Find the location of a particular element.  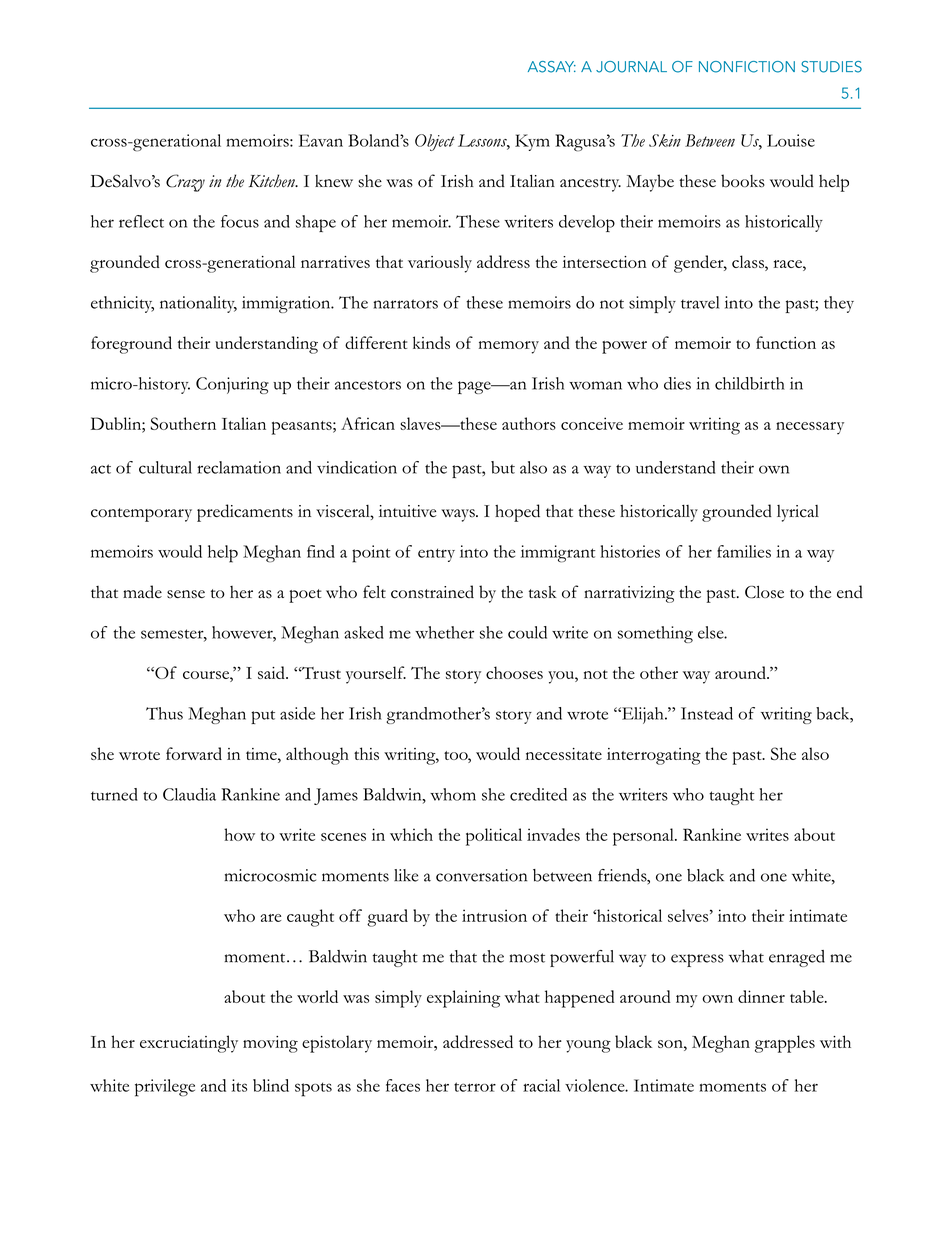

Crazy is located at coordinates (185, 183).
